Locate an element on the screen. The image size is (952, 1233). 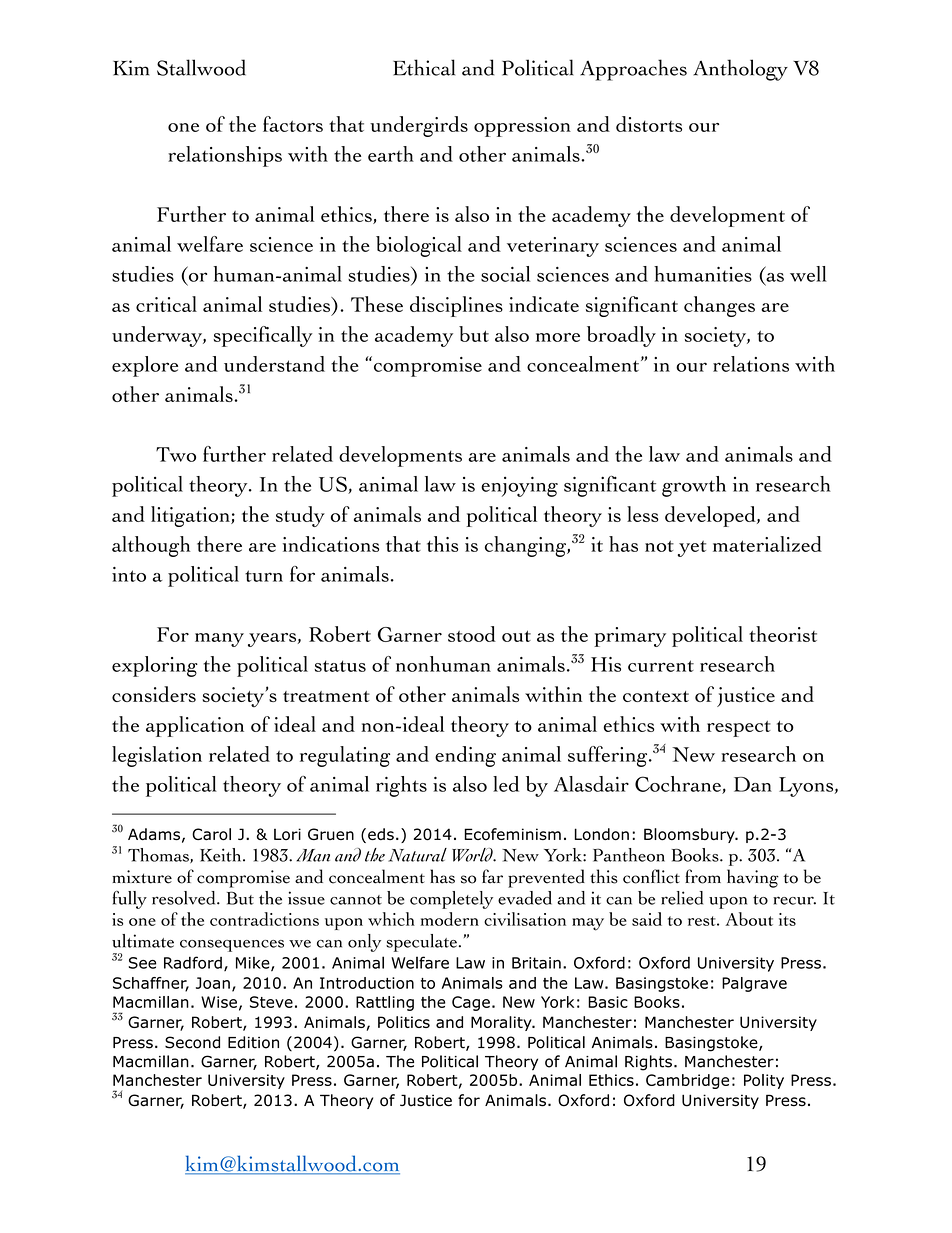
disciplines is located at coordinates (456, 306).
